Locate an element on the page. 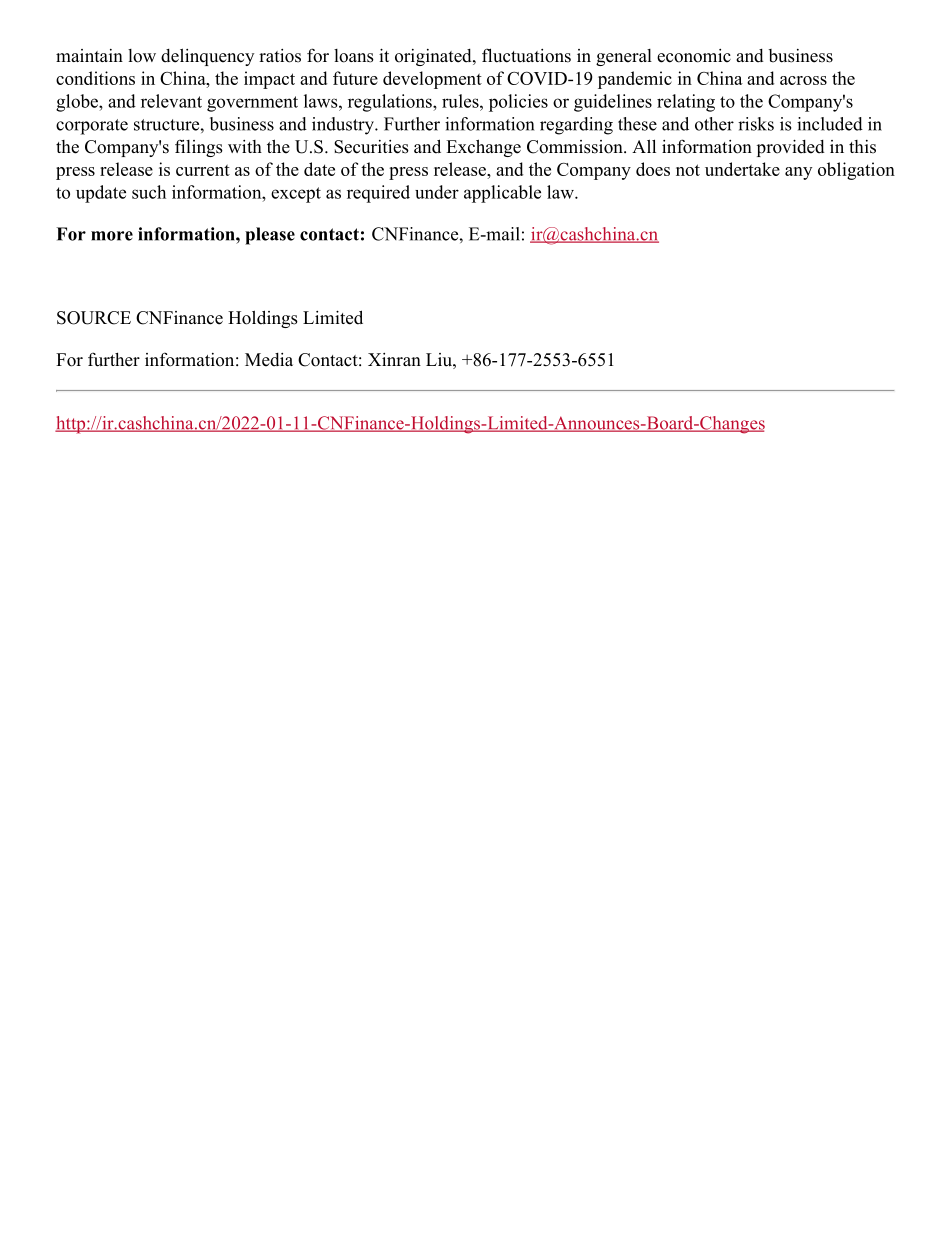 This page has width=952, height=1233. delinquency is located at coordinates (207, 57).
